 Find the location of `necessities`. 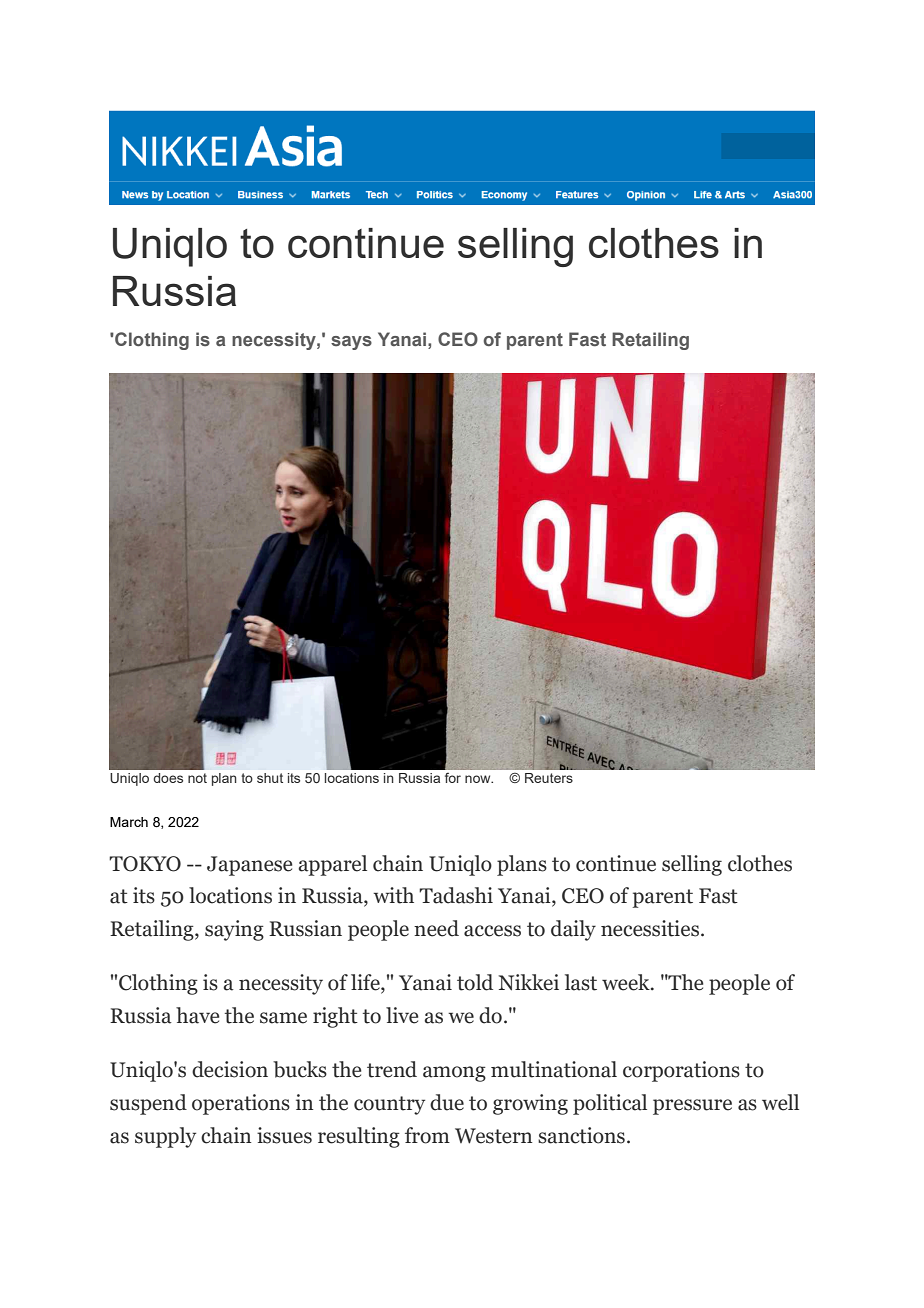

necessities is located at coordinates (650, 928).
